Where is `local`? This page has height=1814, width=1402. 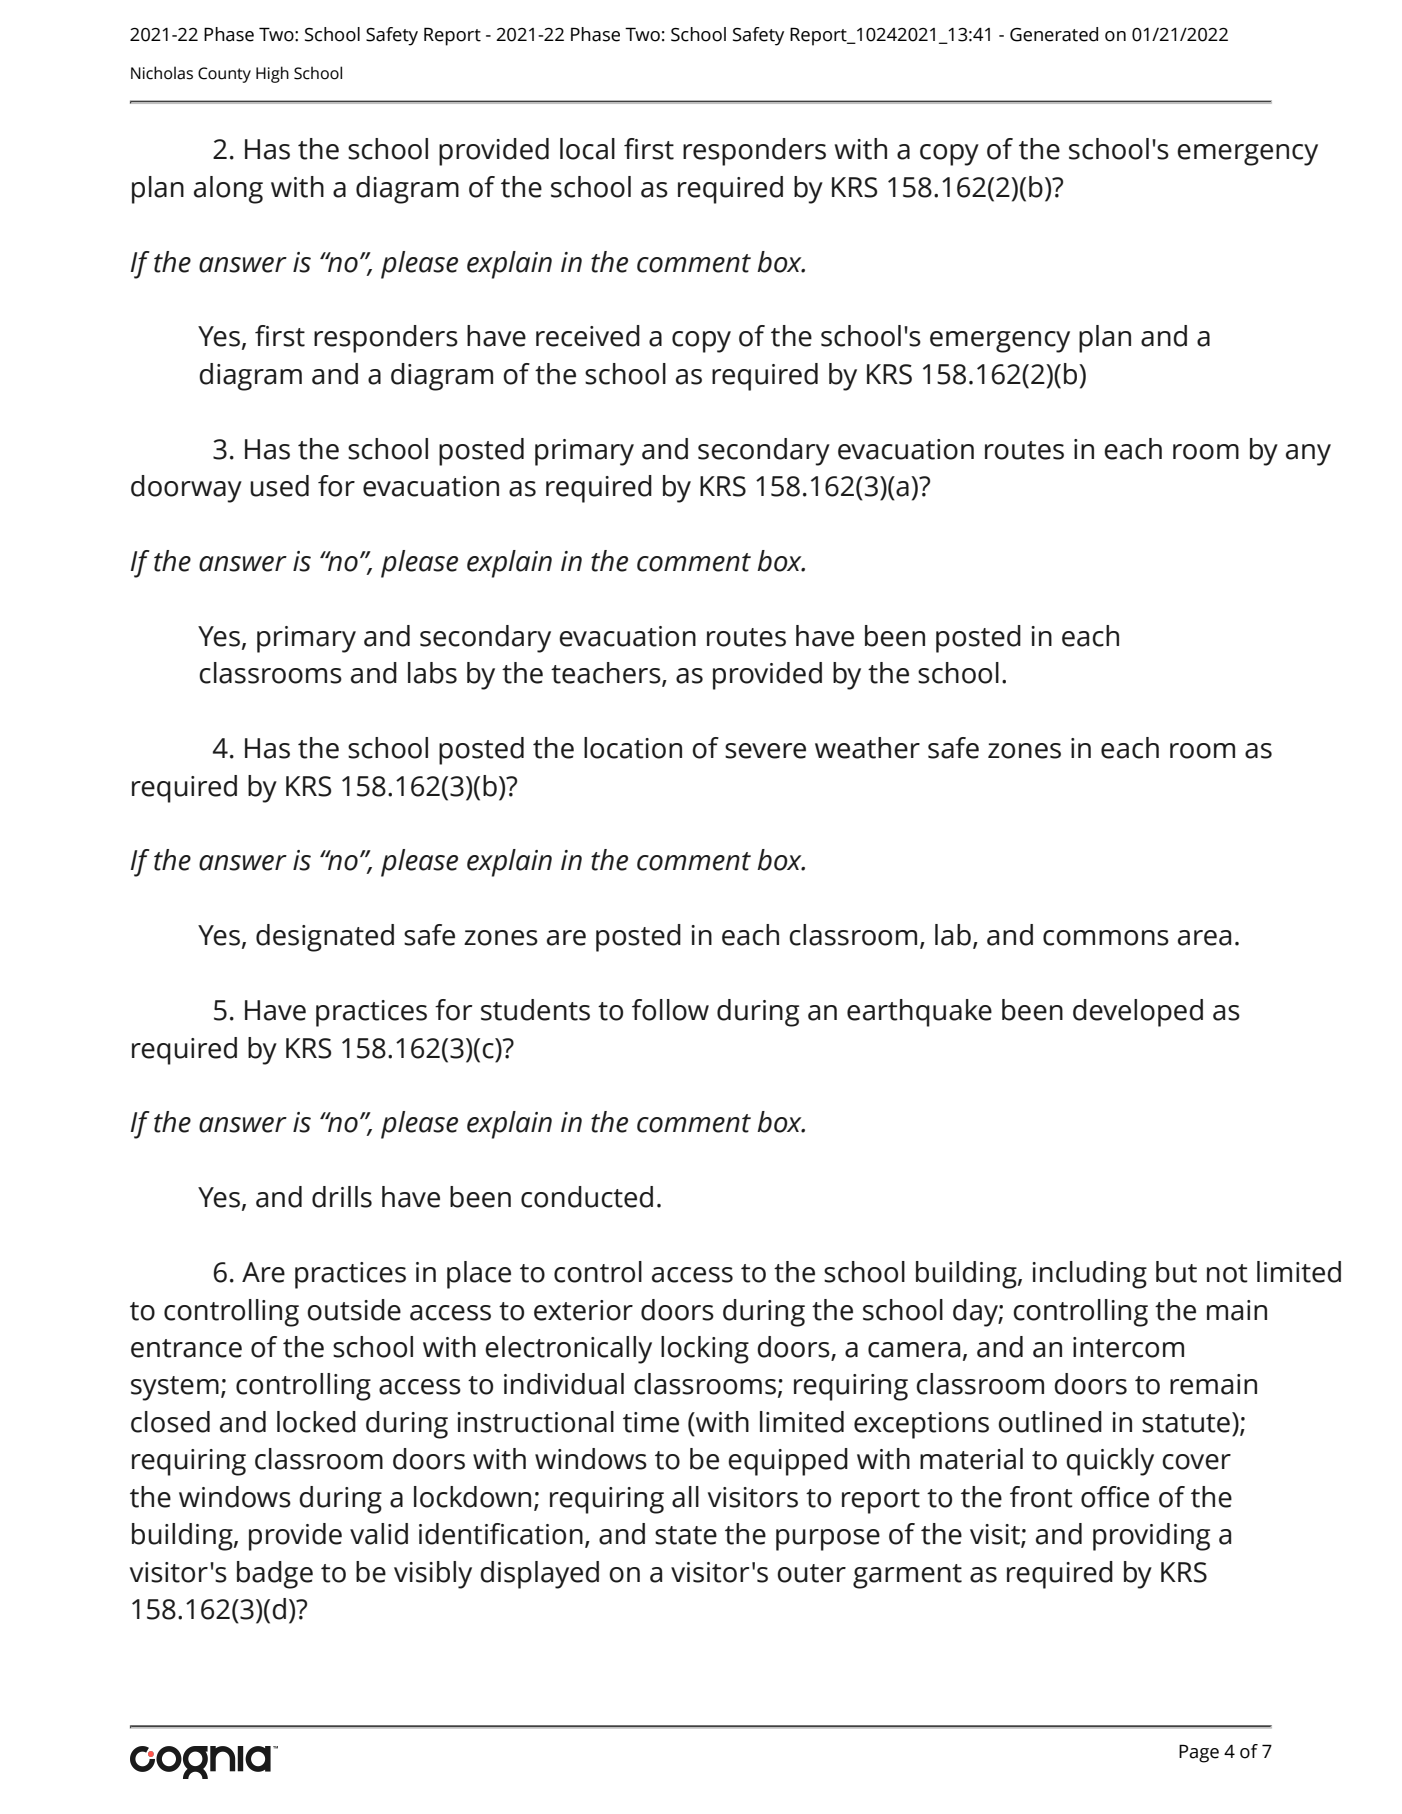 local is located at coordinates (587, 149).
